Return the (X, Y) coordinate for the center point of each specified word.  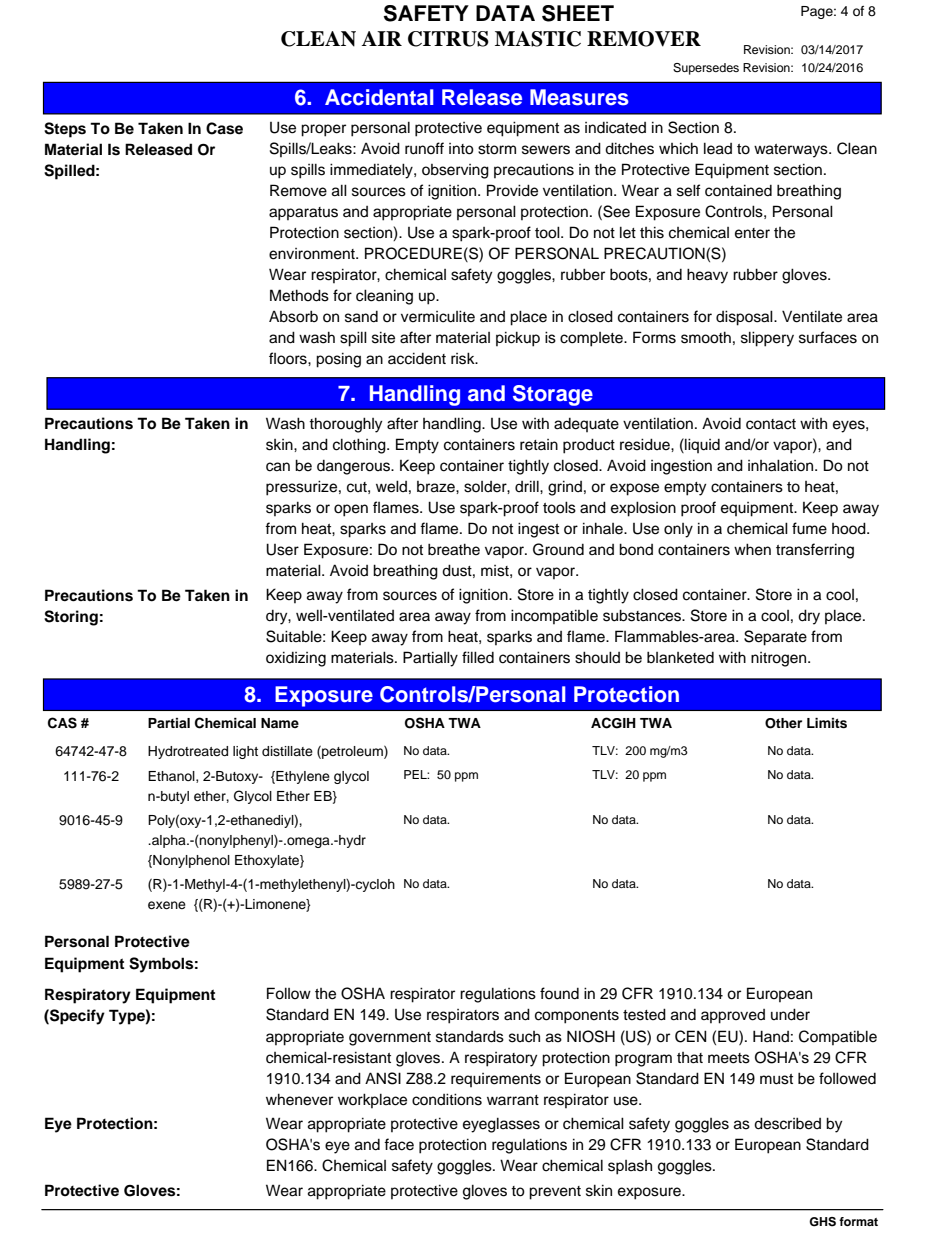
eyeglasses (501, 1125)
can (278, 467)
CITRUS (448, 39)
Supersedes (706, 69)
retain (539, 445)
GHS (822, 1222)
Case (224, 128)
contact (771, 424)
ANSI (383, 1078)
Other (783, 723)
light (245, 752)
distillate (287, 751)
